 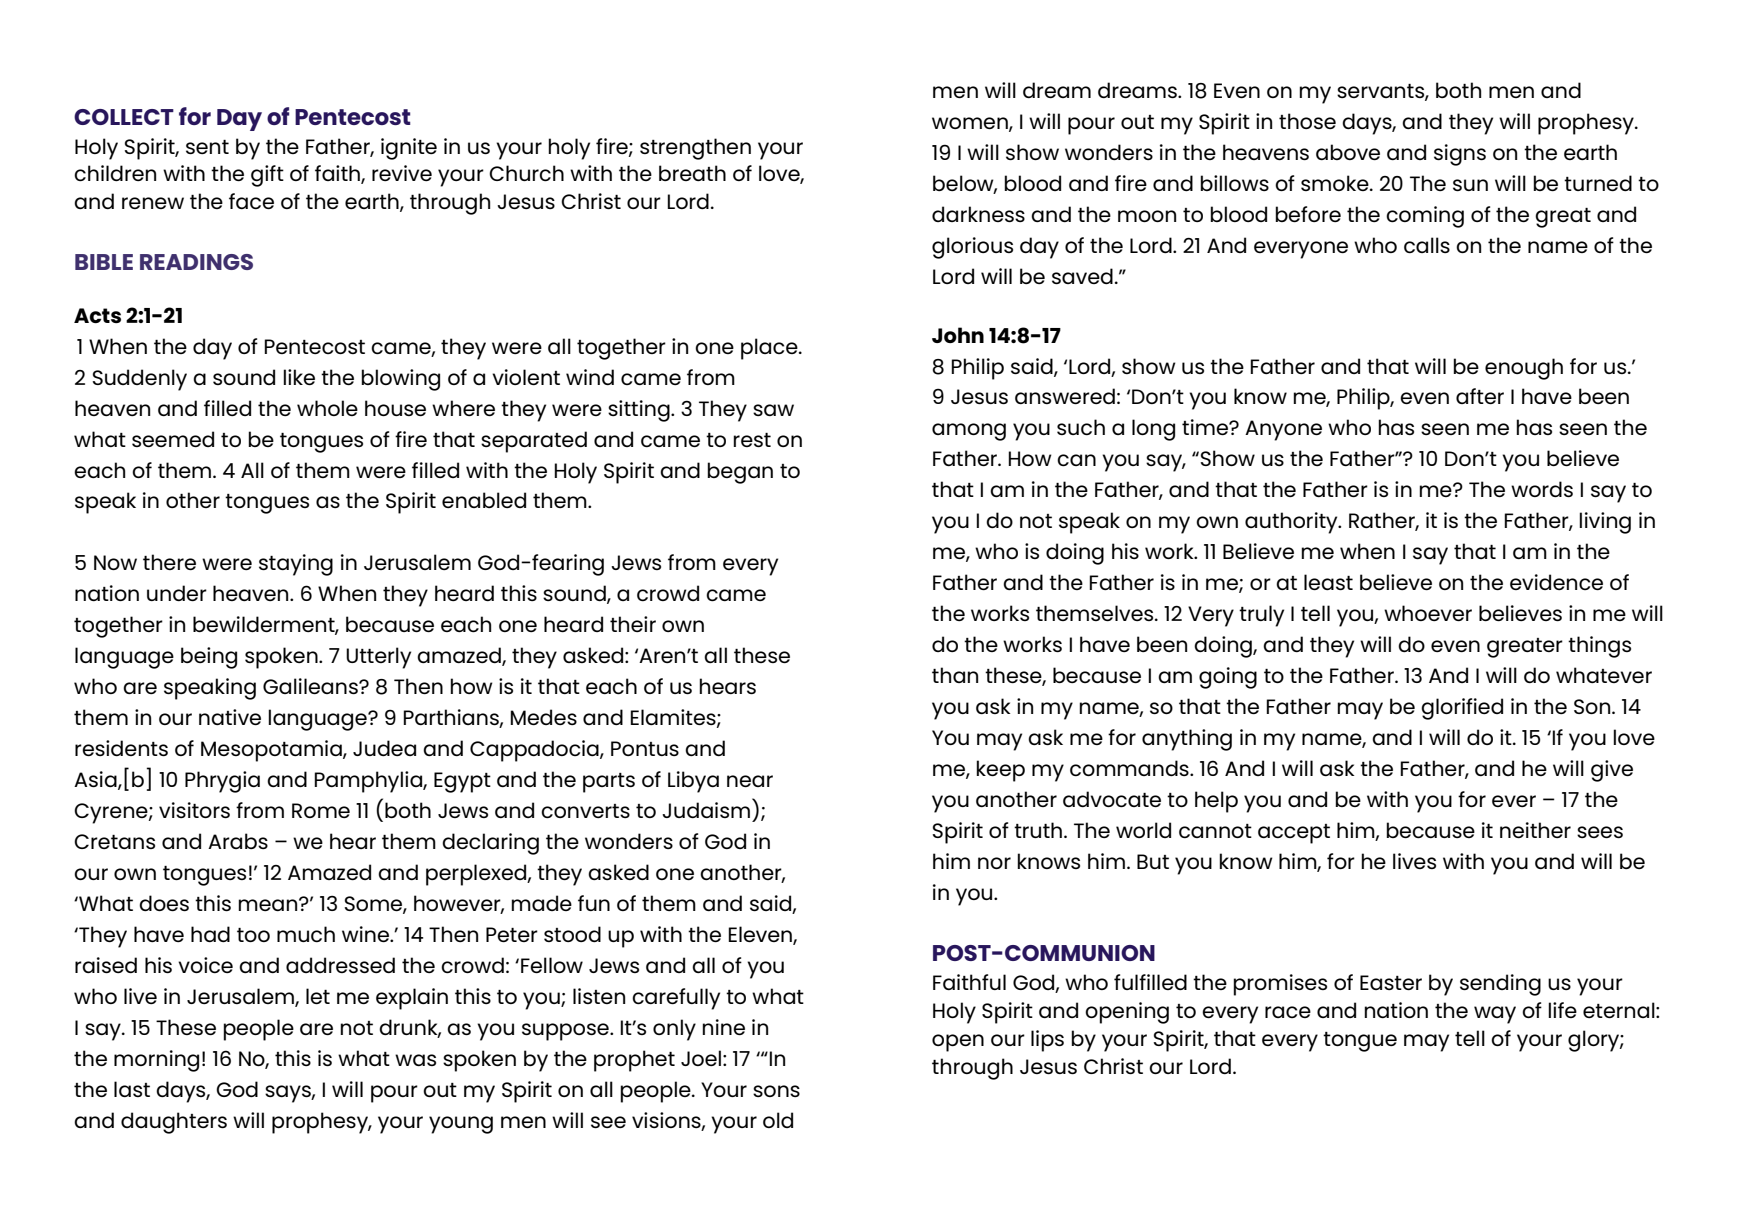 What do you see at coordinates (692, 173) in the screenshot?
I see `breath` at bounding box center [692, 173].
